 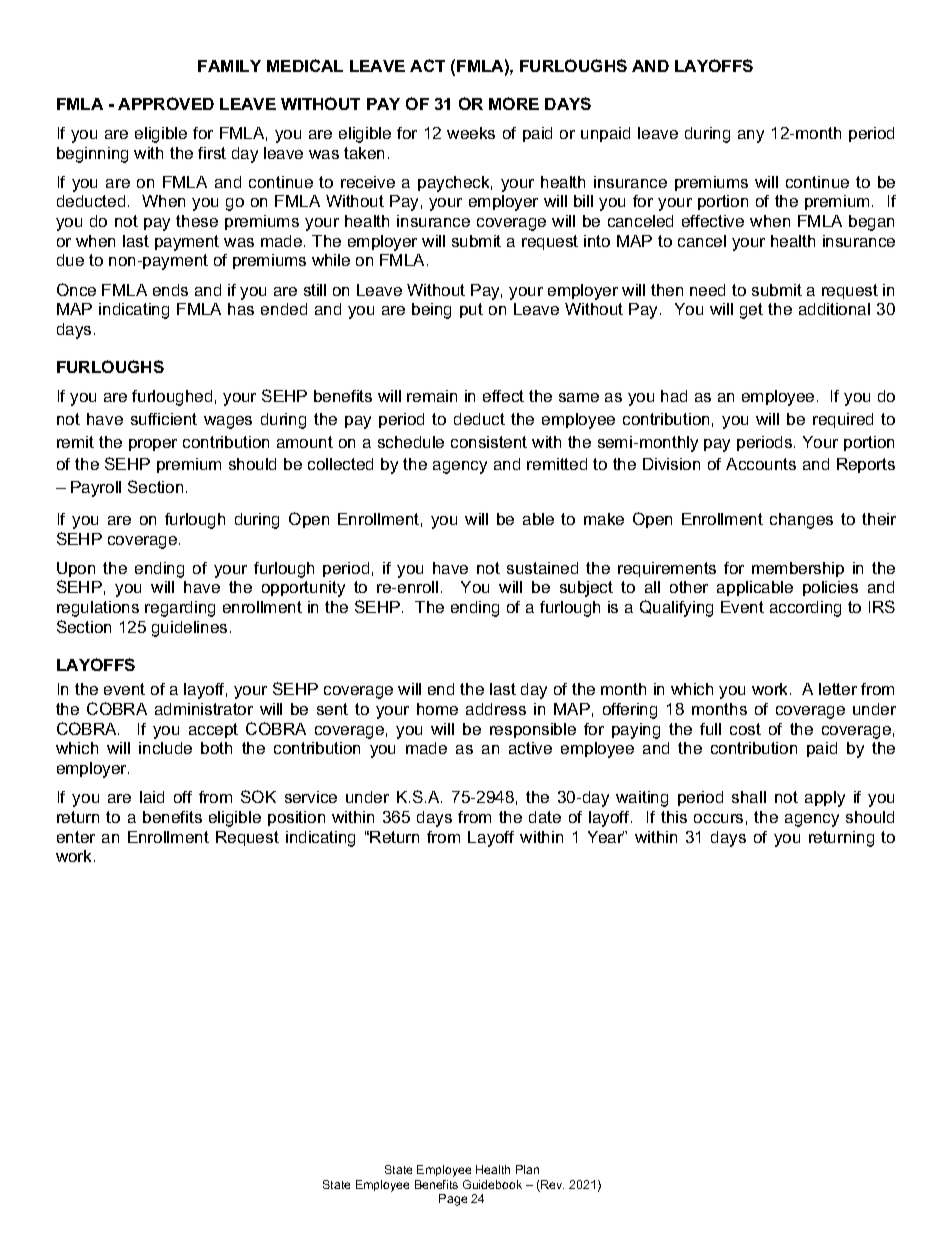 I want to click on any, so click(x=751, y=136).
